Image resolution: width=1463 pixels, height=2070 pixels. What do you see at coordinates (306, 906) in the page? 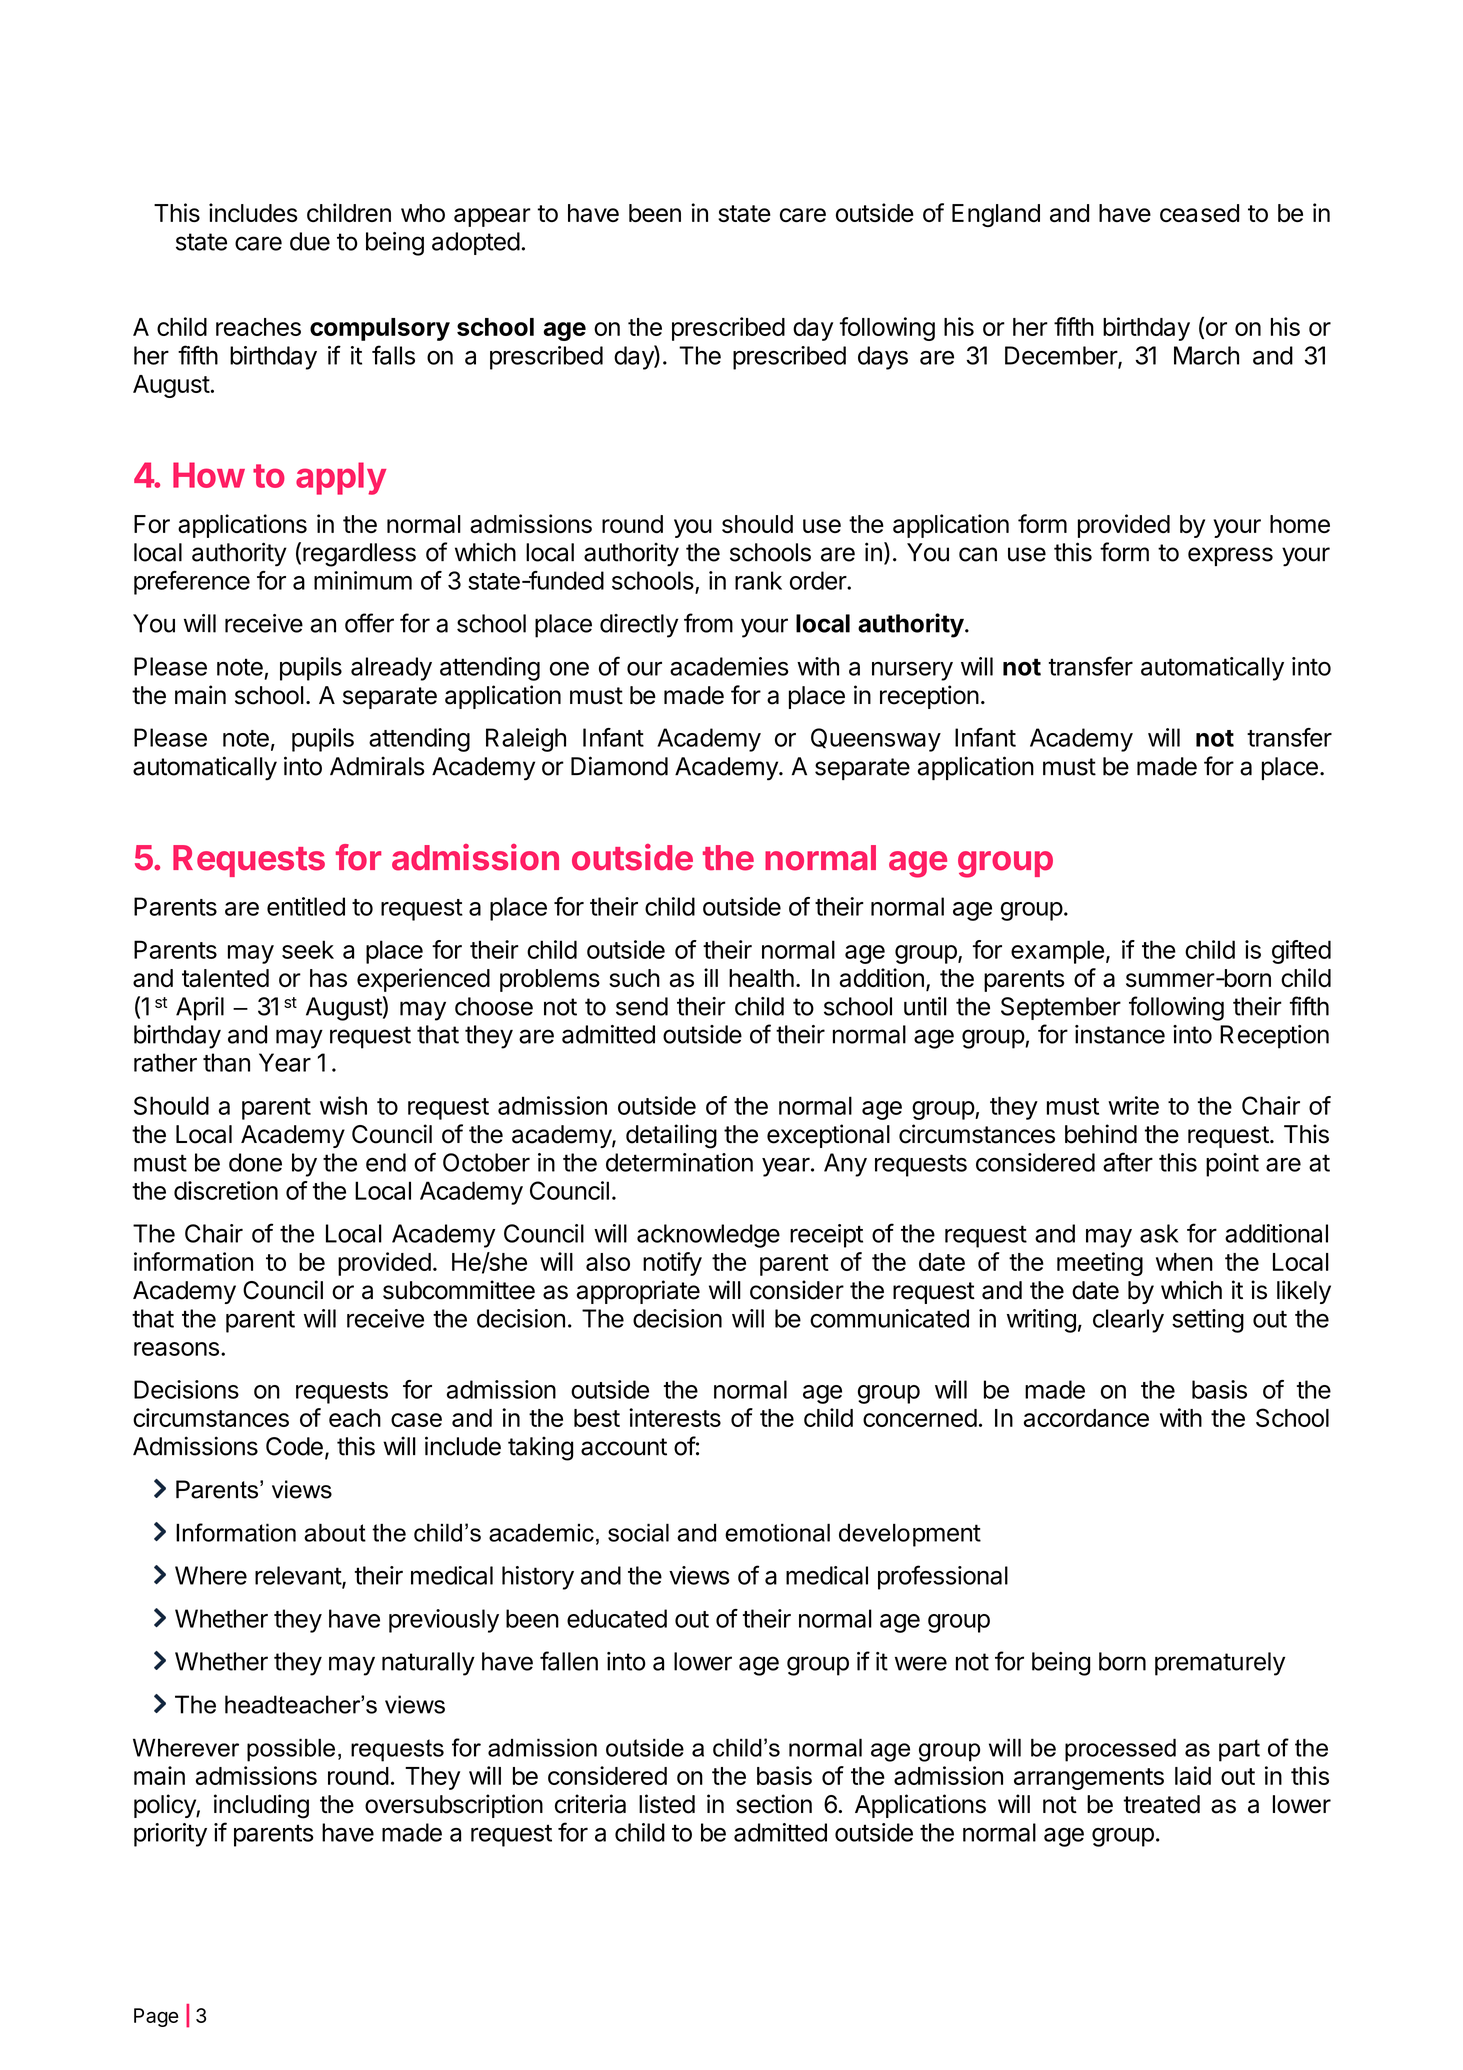
I see `entitled` at bounding box center [306, 906].
